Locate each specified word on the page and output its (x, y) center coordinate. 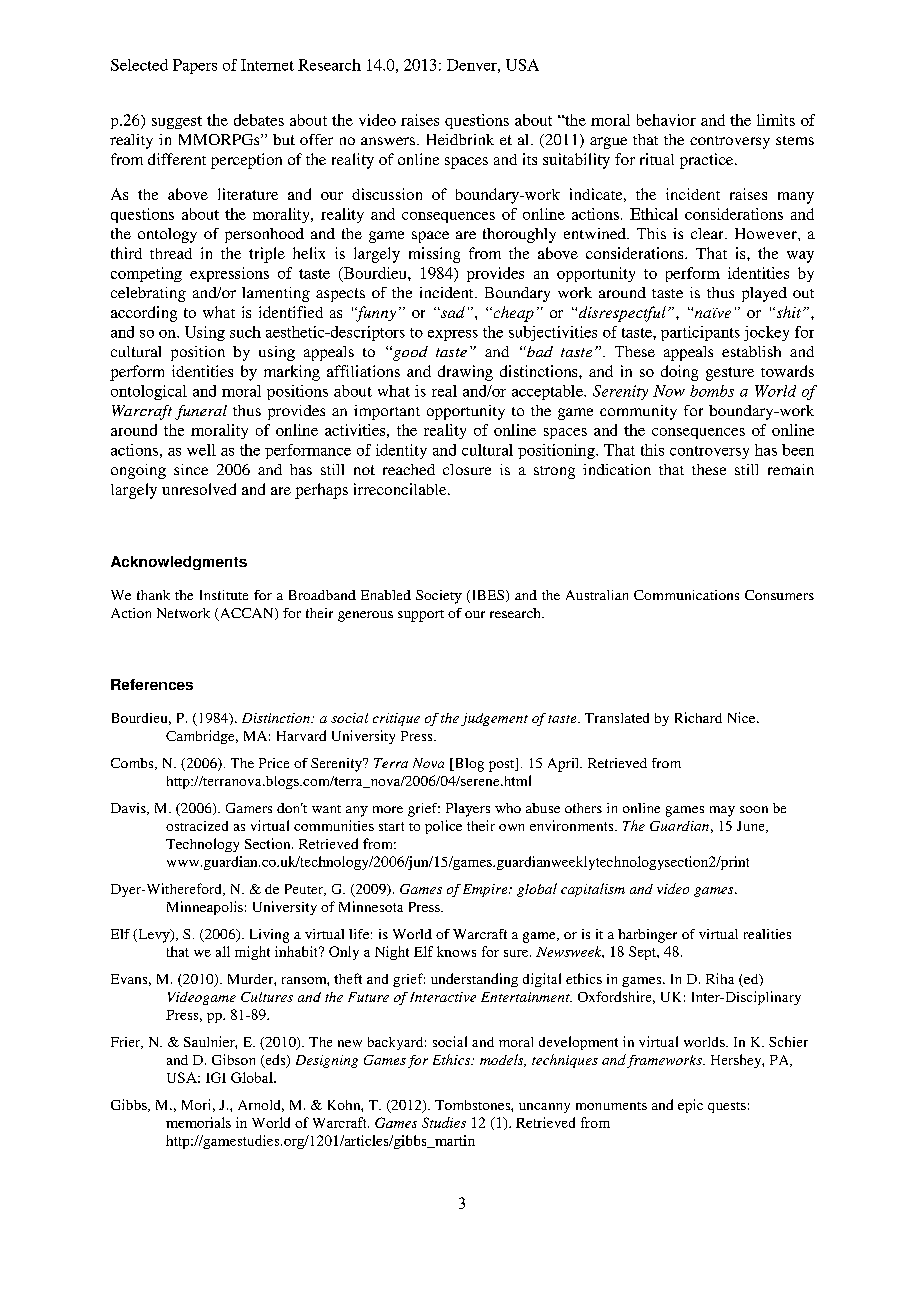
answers (388, 141)
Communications (686, 595)
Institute (224, 595)
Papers (195, 66)
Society (439, 597)
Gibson (233, 1059)
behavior (666, 120)
